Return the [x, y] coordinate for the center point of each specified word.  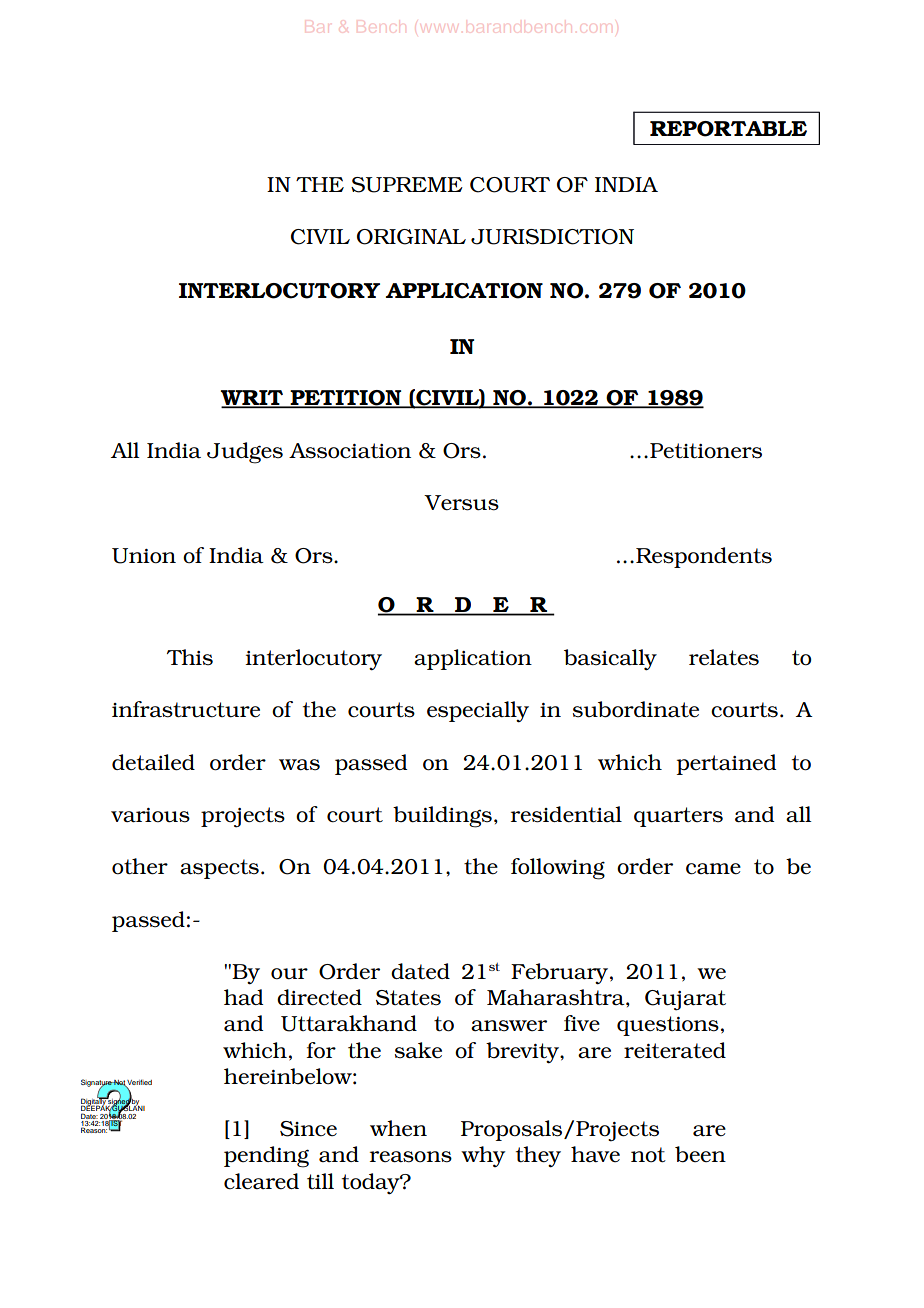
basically [610, 660]
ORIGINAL [411, 237]
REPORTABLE [728, 129]
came [713, 869]
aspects [219, 869]
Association [350, 451]
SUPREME [407, 185]
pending [266, 1157]
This [190, 657]
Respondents [704, 557]
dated [420, 971]
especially [478, 712]
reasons [411, 1157]
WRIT [252, 398]
